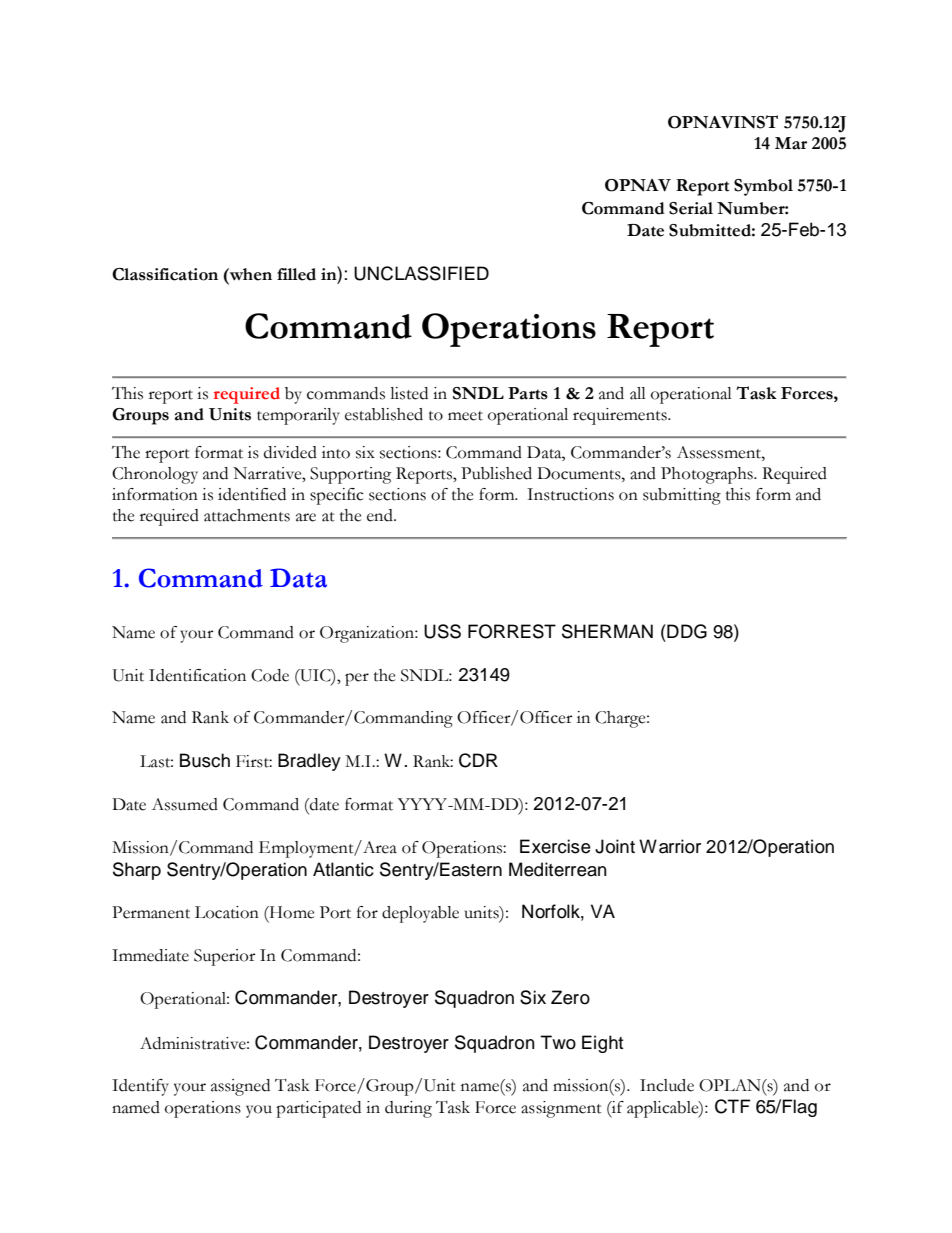 This screenshot has width=952, height=1233. What do you see at coordinates (442, 631) in the screenshot?
I see `USS` at bounding box center [442, 631].
